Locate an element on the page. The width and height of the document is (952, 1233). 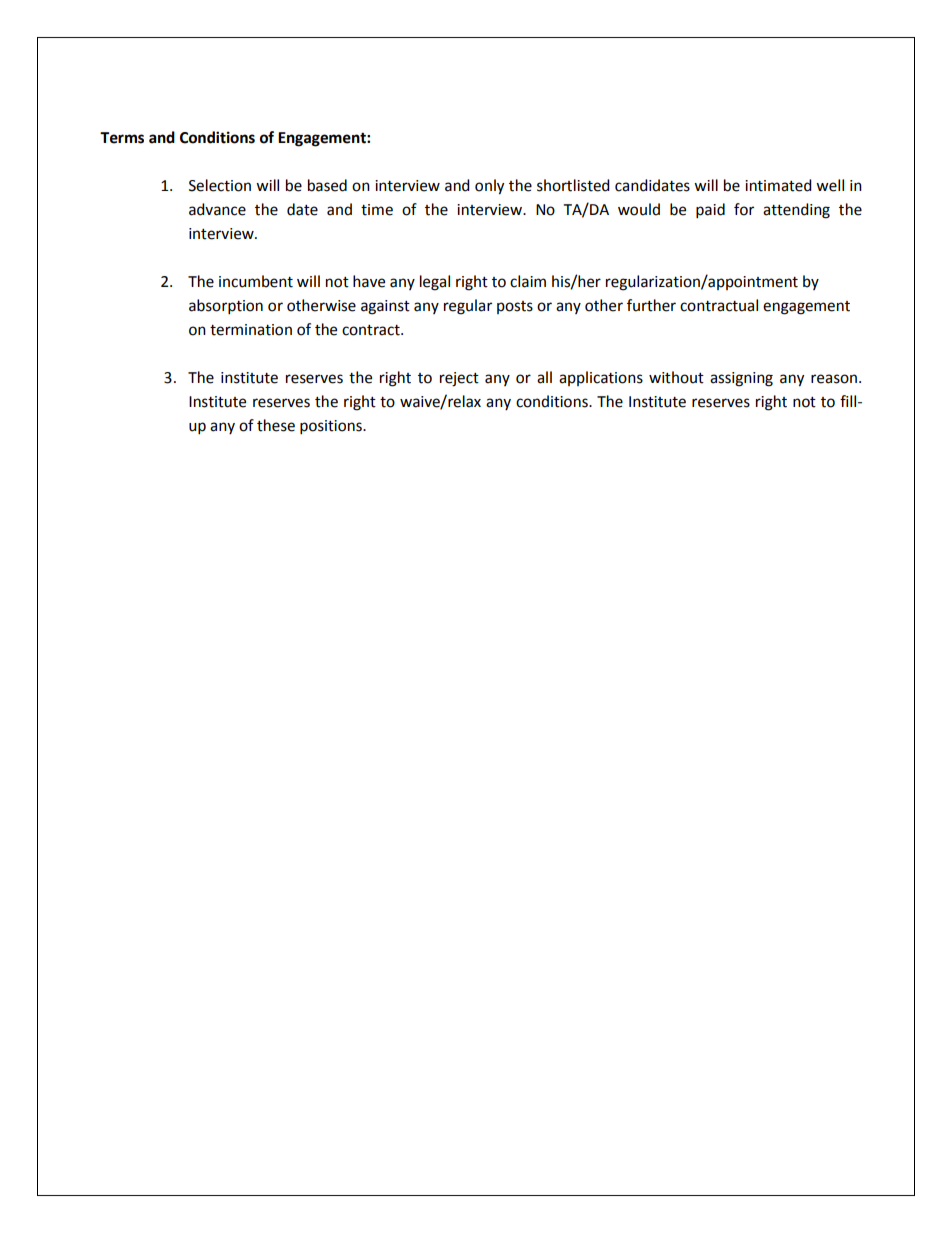
incumbent is located at coordinates (256, 281).
